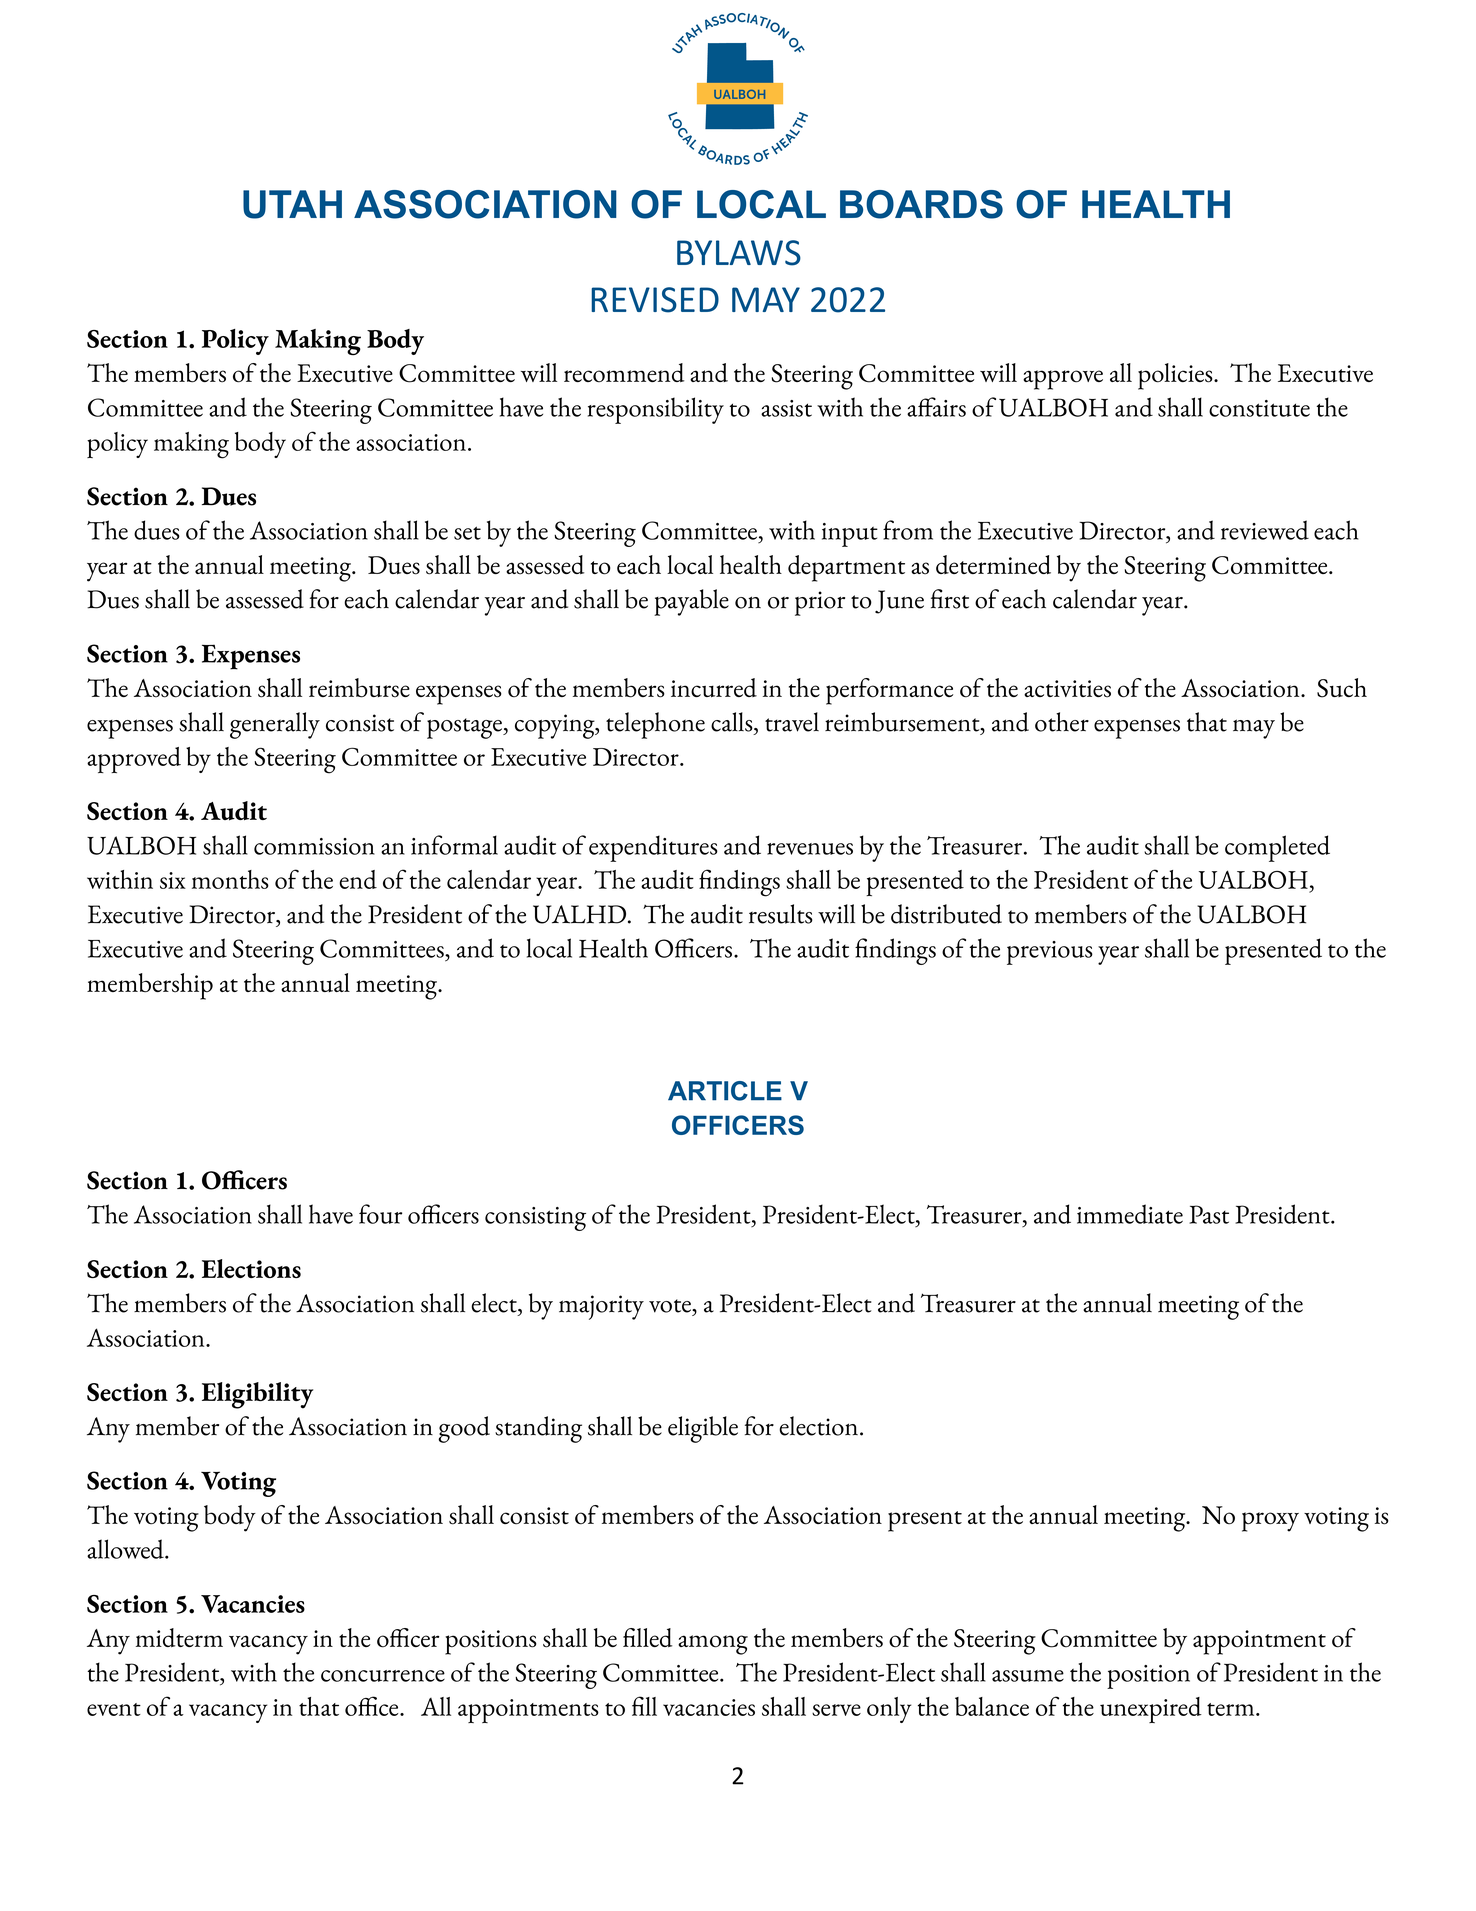 The width and height of the screenshot is (1476, 1911). Describe the element at coordinates (1062, 722) in the screenshot. I see `other` at that location.
